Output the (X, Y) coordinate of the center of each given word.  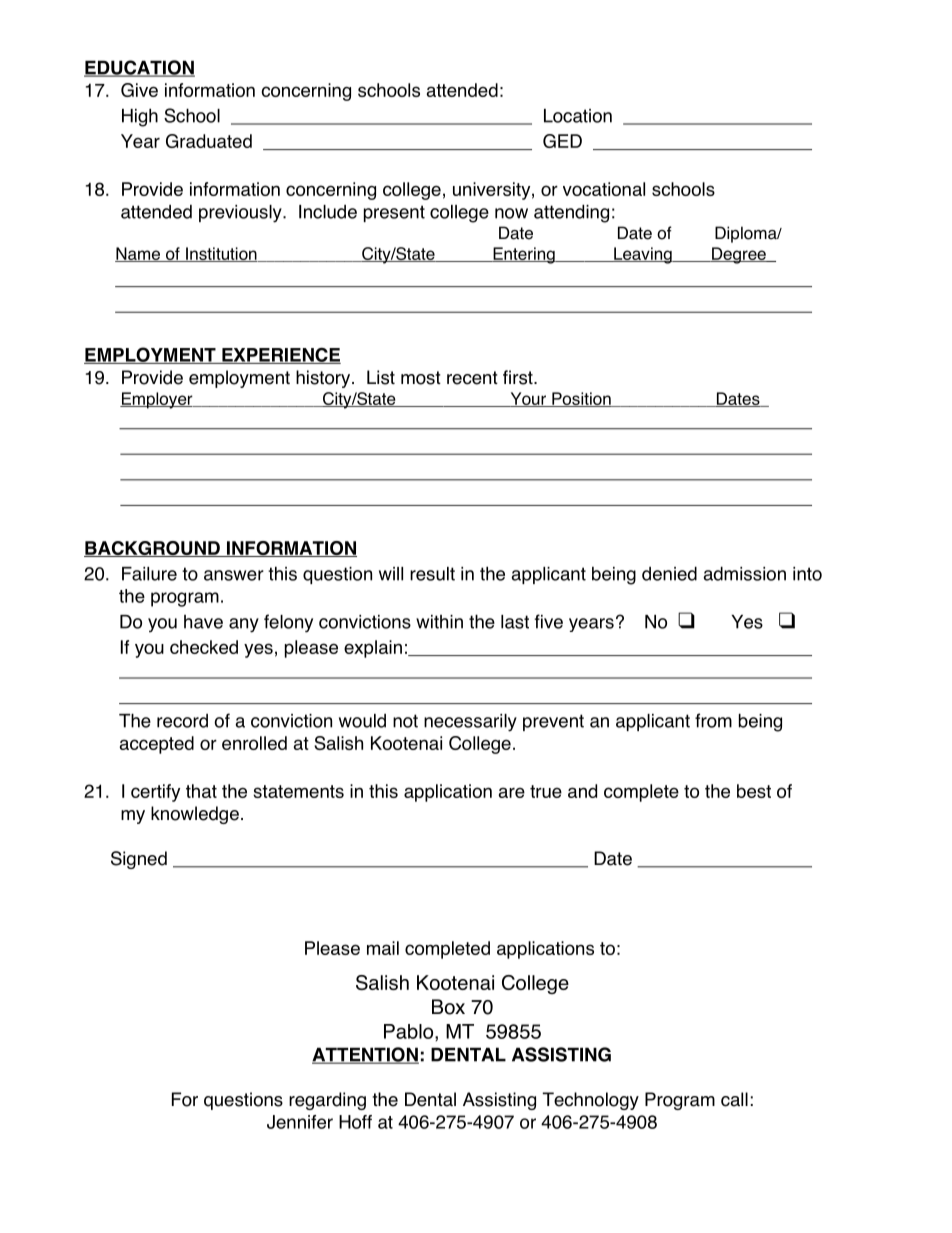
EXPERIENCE (280, 356)
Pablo (410, 1031)
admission (744, 573)
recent (472, 378)
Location (578, 116)
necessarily (470, 723)
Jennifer (300, 1122)
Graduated (209, 141)
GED (562, 141)
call (734, 1099)
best (754, 791)
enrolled (254, 743)
